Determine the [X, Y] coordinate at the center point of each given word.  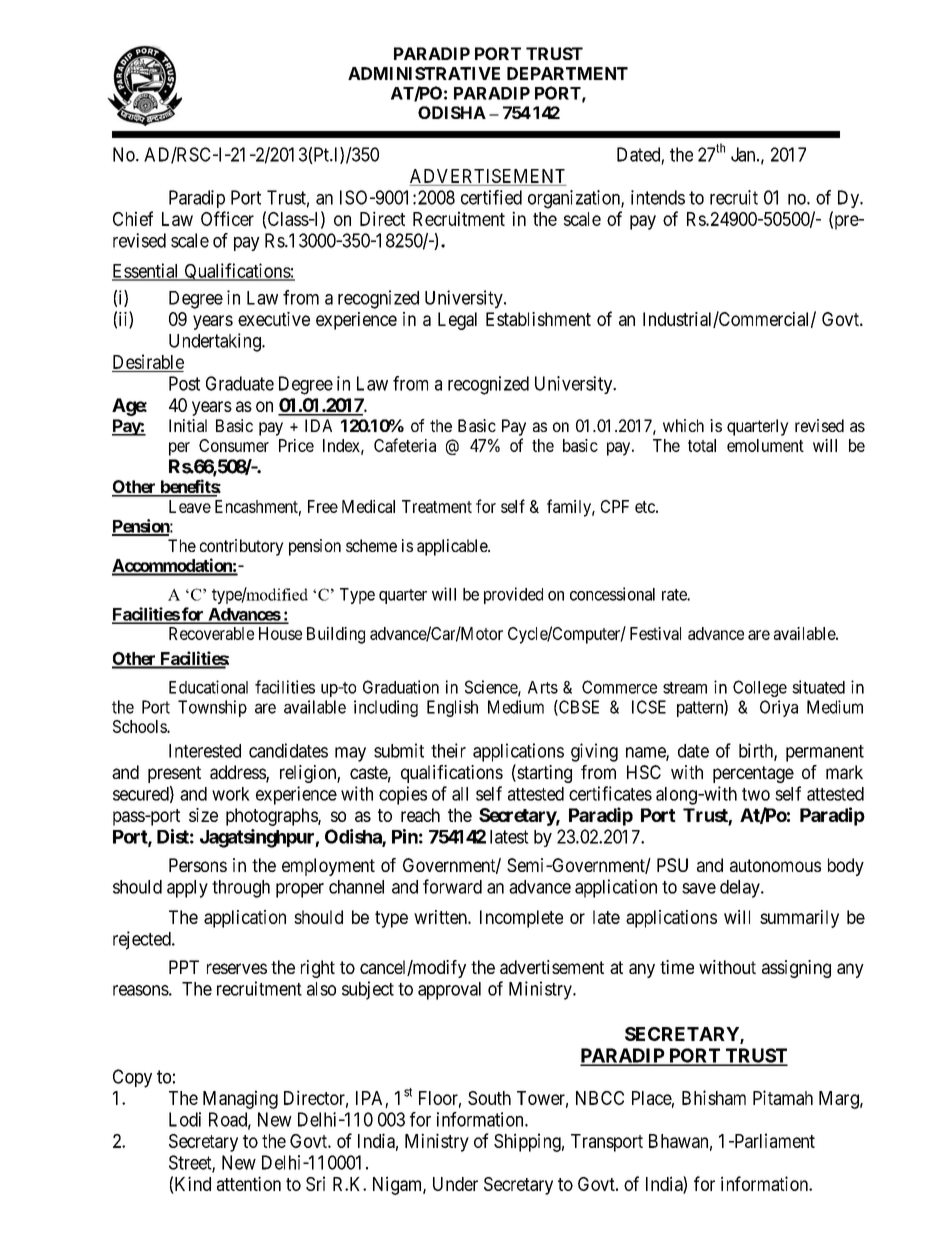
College [760, 688]
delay [741, 889]
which [683, 425]
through [241, 889]
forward [452, 886]
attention [249, 1183]
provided [513, 595]
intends [658, 197]
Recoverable [211, 633]
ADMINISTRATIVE [424, 73]
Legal [457, 321]
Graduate [240, 383]
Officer [227, 218]
